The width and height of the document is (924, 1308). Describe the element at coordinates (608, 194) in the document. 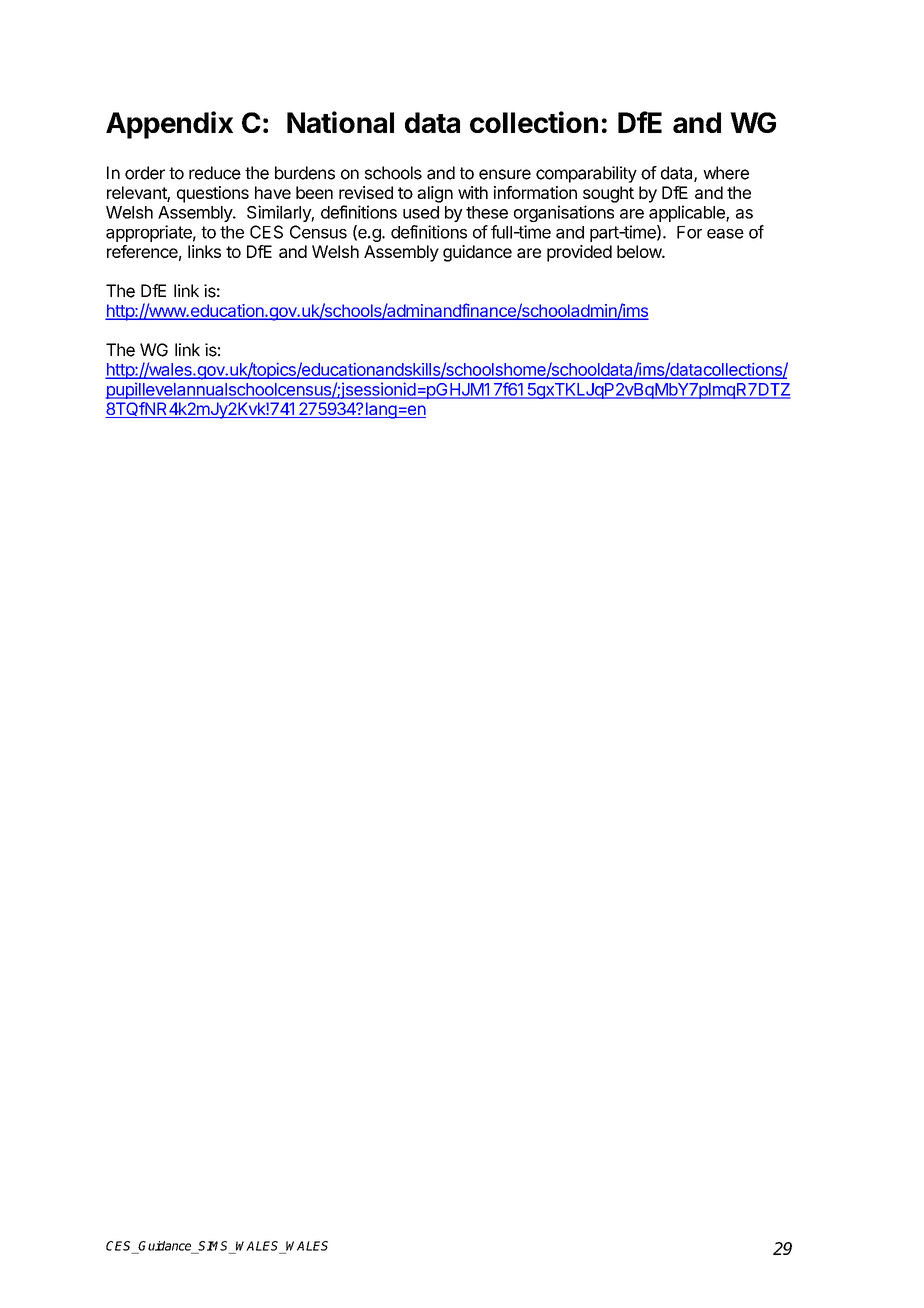

I see `sought` at that location.
